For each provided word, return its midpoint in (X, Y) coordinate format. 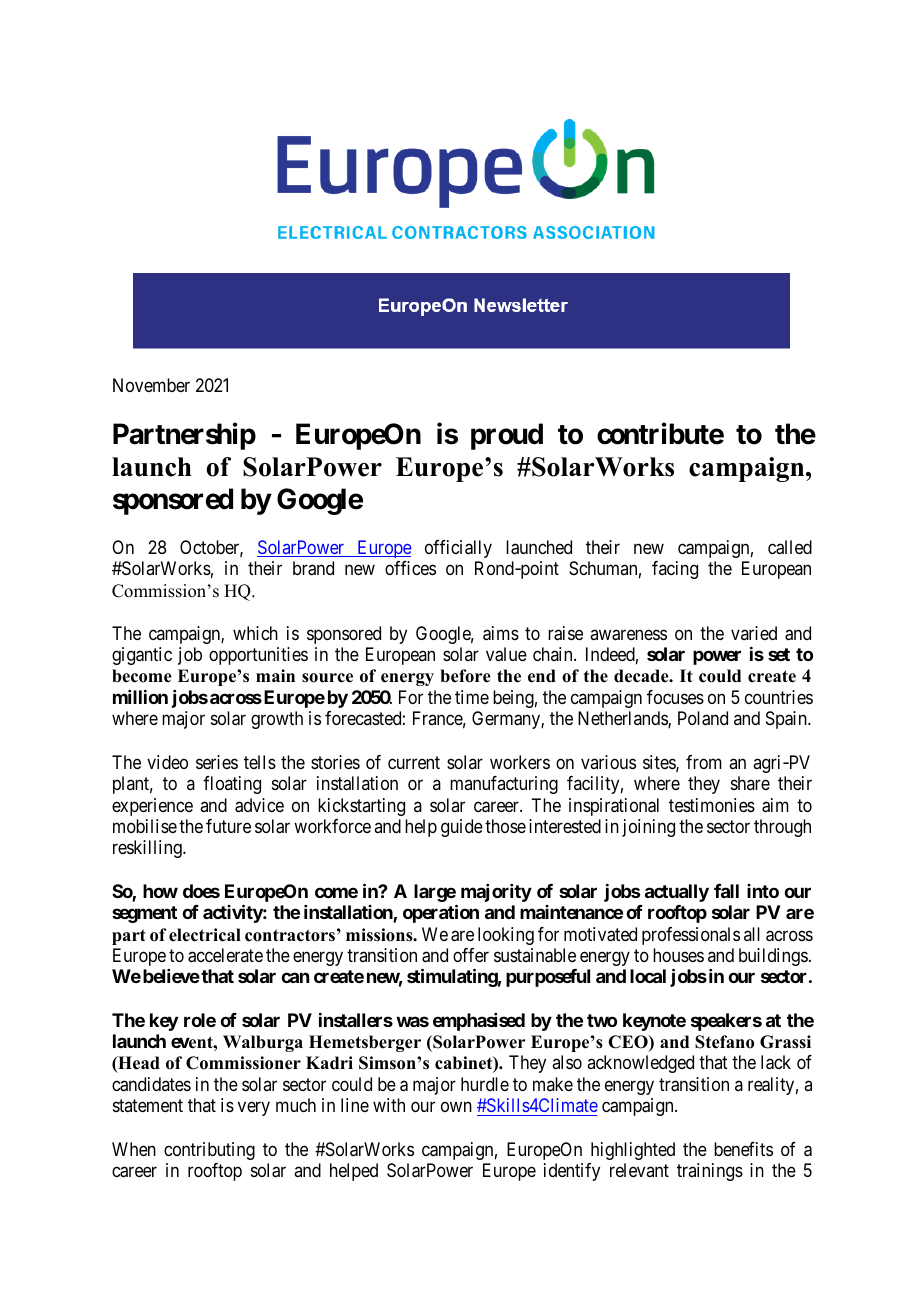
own (456, 1107)
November (151, 385)
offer (471, 955)
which (255, 633)
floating (232, 785)
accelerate (225, 955)
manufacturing (504, 785)
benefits (743, 1149)
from (704, 762)
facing (675, 570)
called (790, 547)
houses (678, 955)
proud (507, 436)
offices (410, 568)
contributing (209, 1151)
